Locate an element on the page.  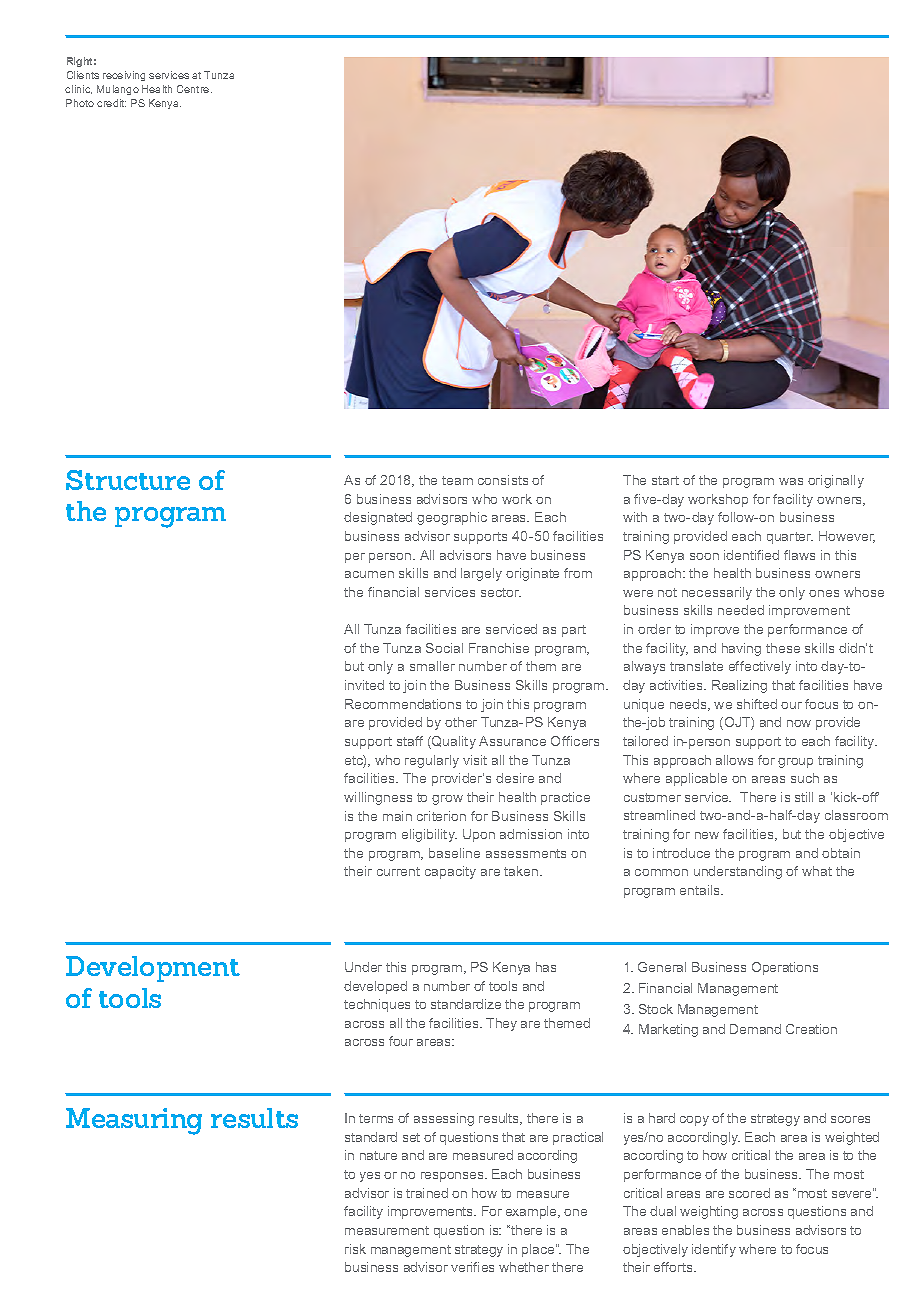
Development is located at coordinates (153, 969).
